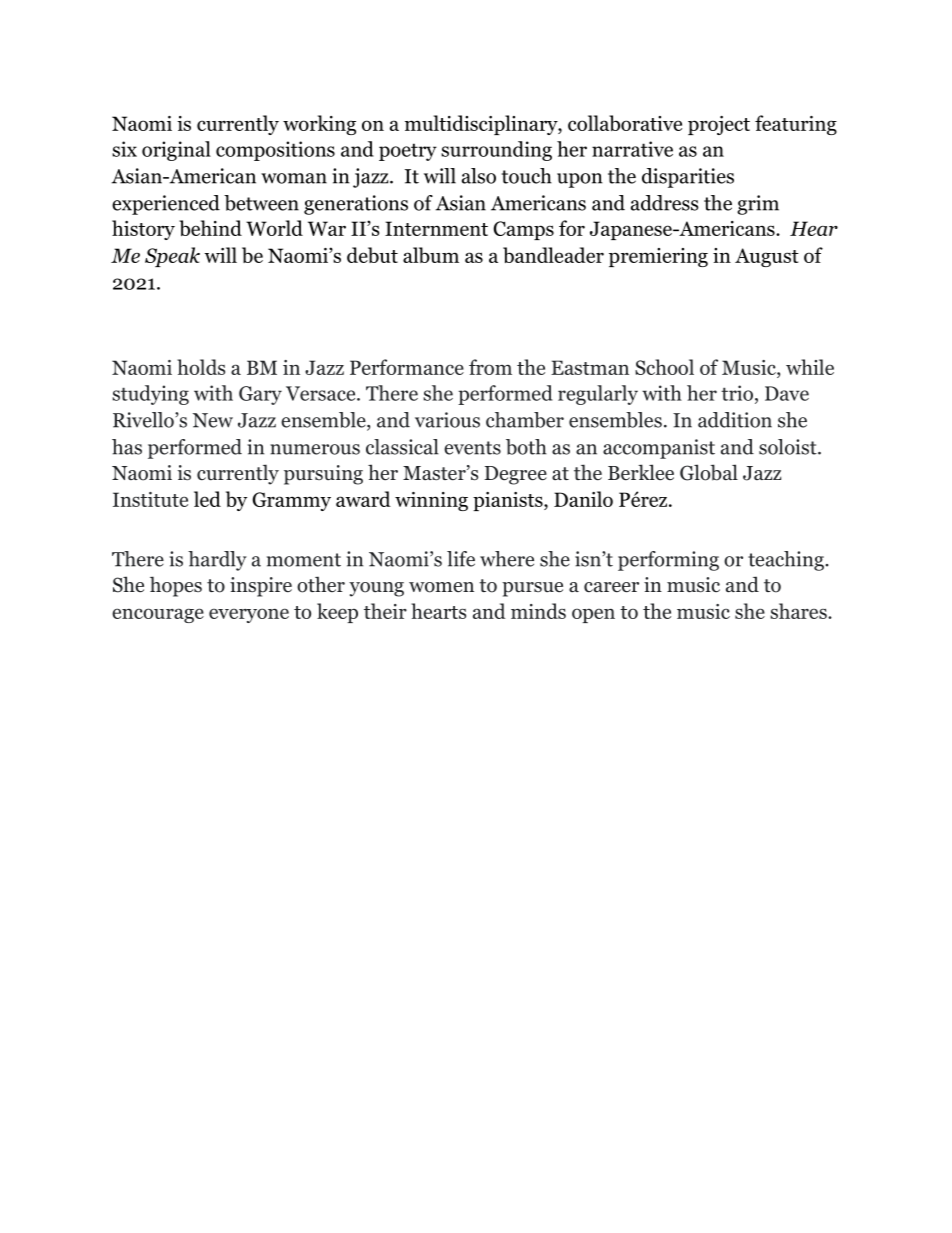  Describe the element at coordinates (664, 367) in the document. I see `School` at that location.
